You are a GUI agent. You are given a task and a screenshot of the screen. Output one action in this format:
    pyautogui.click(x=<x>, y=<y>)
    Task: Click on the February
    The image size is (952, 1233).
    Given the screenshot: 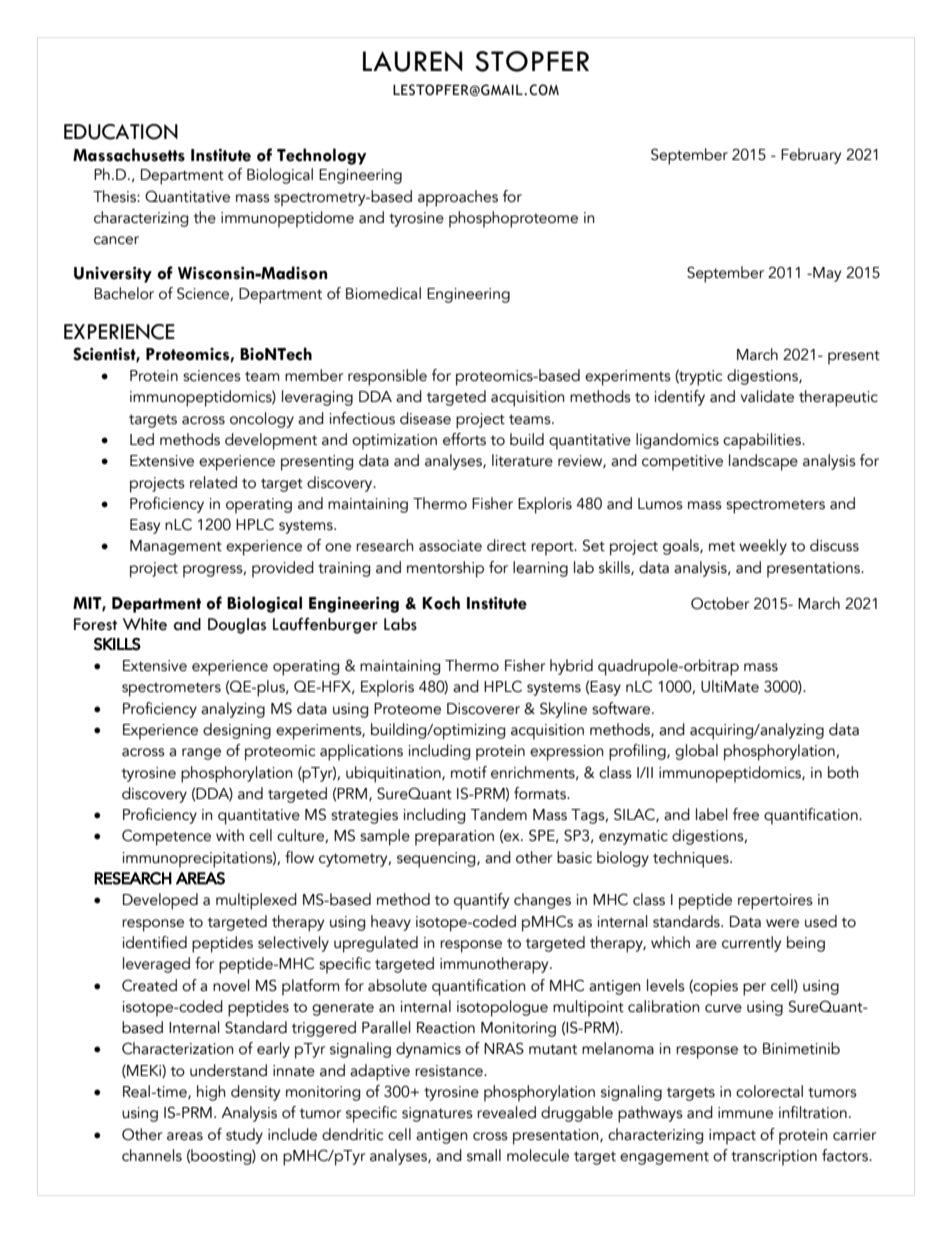 What is the action you would take?
    pyautogui.click(x=811, y=156)
